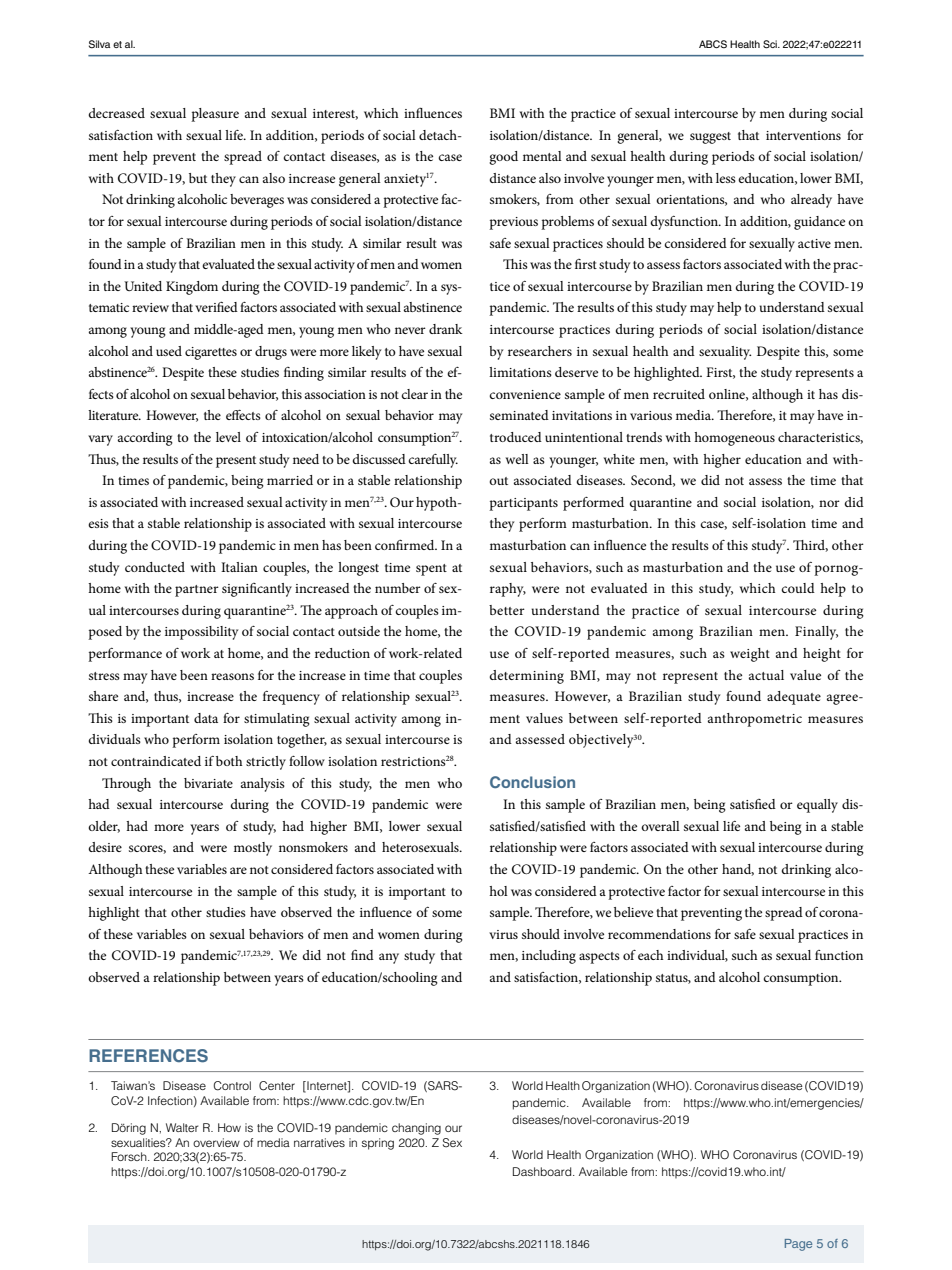 The width and height of the image is (952, 1270). I want to click on recommendations, so click(659, 934).
